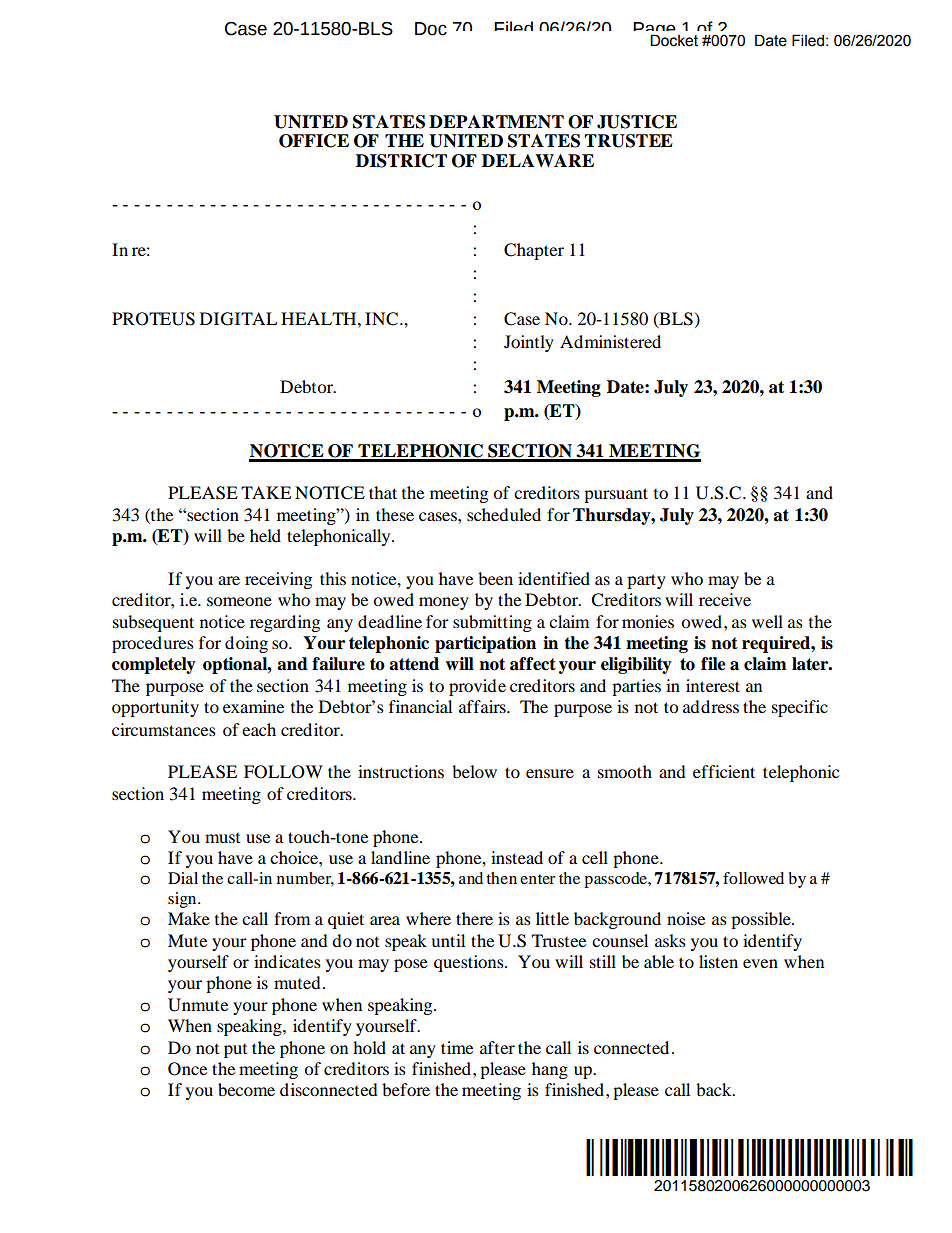 This document has height=1233, width=952. I want to click on been, so click(495, 578).
